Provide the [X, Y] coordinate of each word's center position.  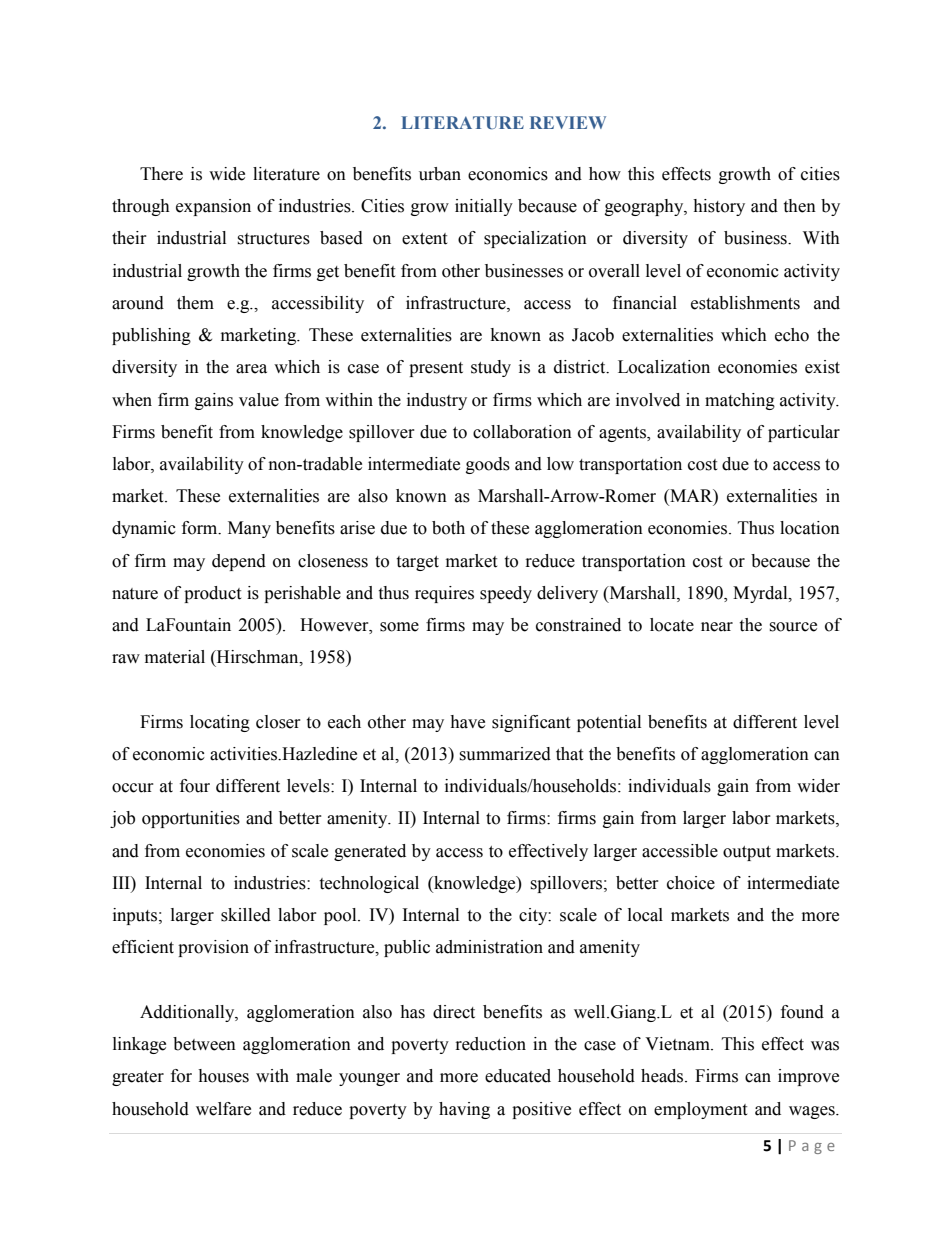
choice [691, 883]
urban [440, 174]
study [491, 368]
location [810, 528]
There [161, 174]
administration [489, 947]
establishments [745, 303]
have [467, 722]
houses [223, 1076]
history [719, 207]
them [195, 303]
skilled [246, 915]
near [717, 627]
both [448, 528]
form [201, 528]
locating [220, 723]
